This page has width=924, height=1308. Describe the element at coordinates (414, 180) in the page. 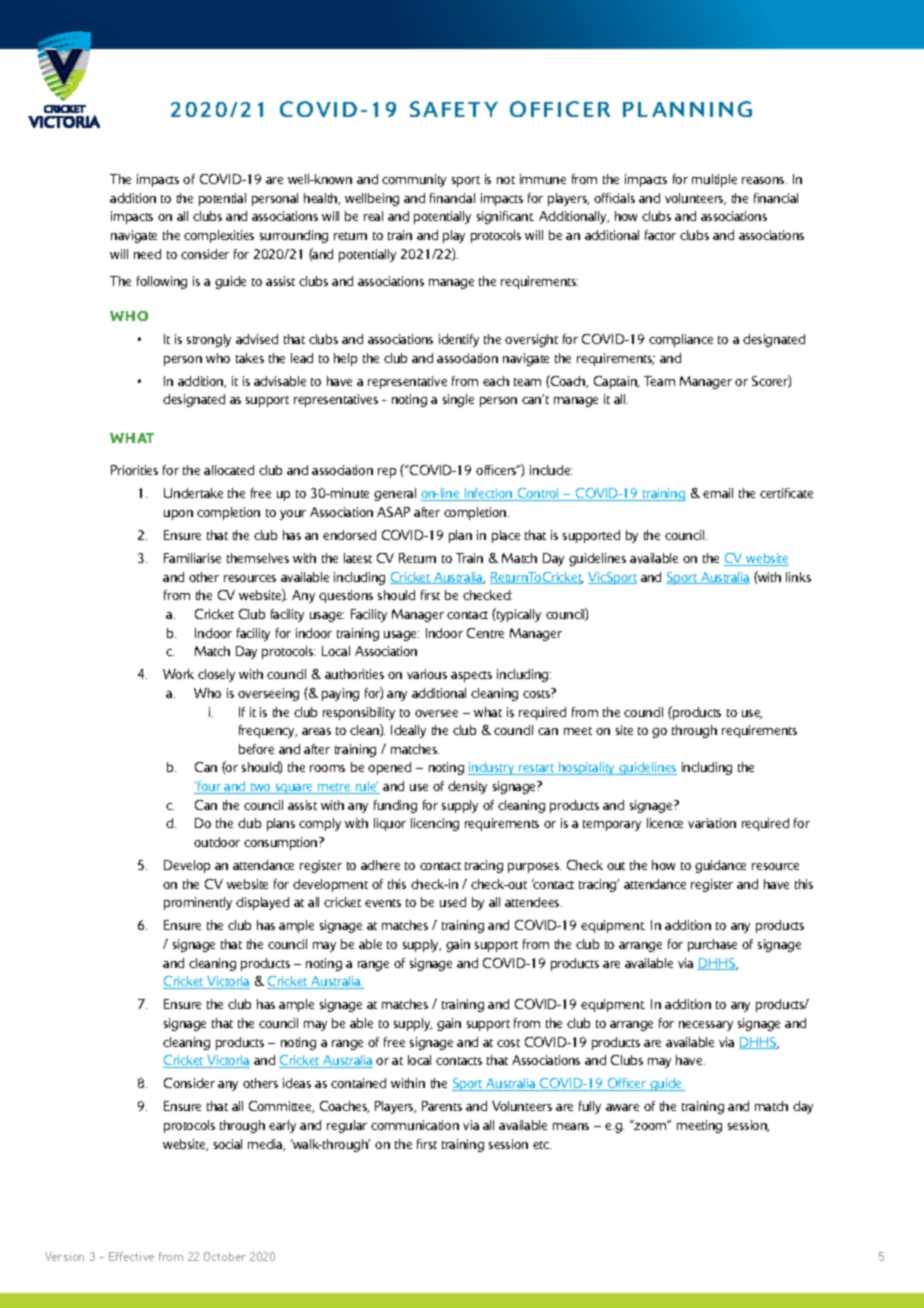

I see `community` at that location.
